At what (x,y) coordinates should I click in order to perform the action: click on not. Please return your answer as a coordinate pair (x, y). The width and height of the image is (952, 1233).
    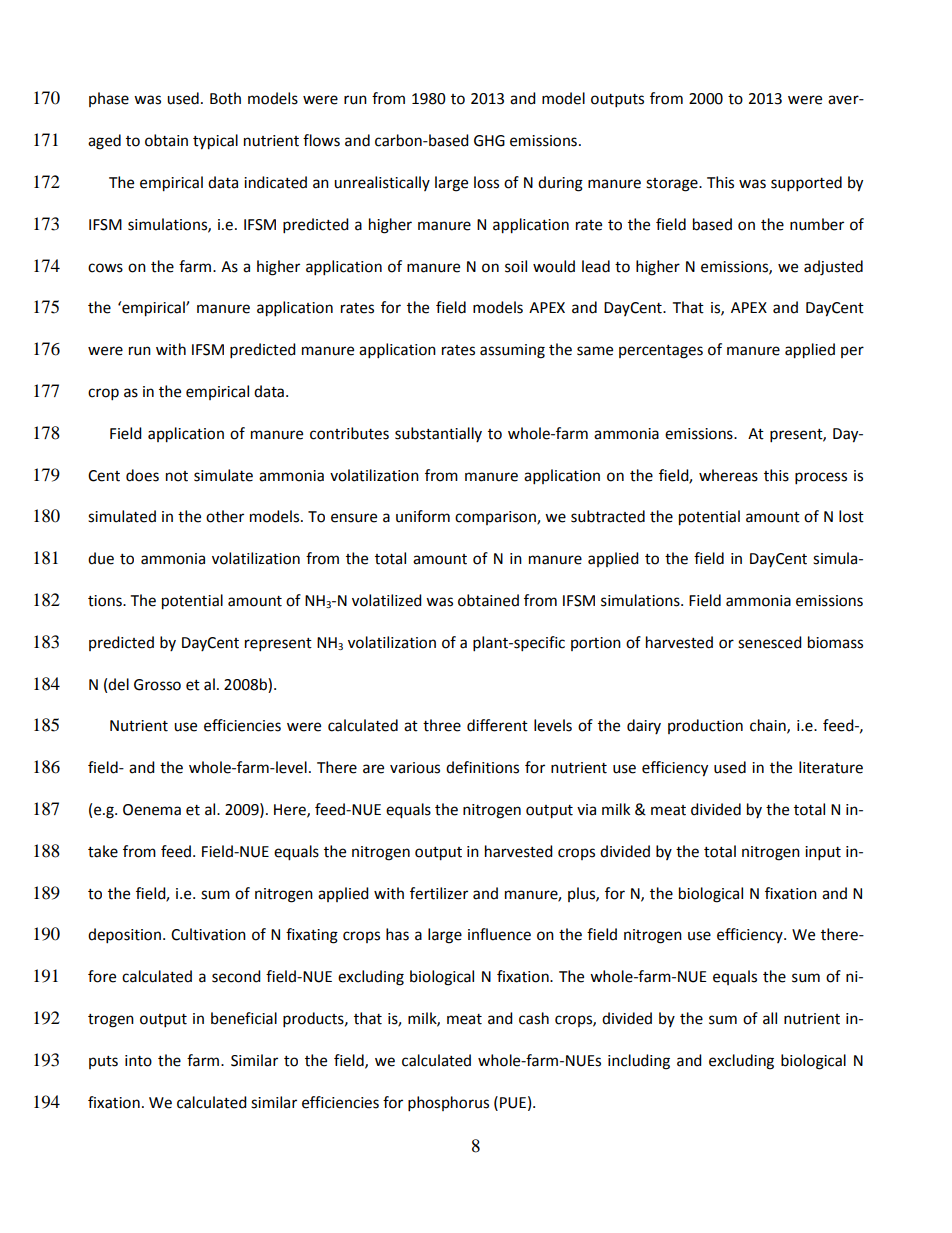
    Looking at the image, I should click on (177, 476).
